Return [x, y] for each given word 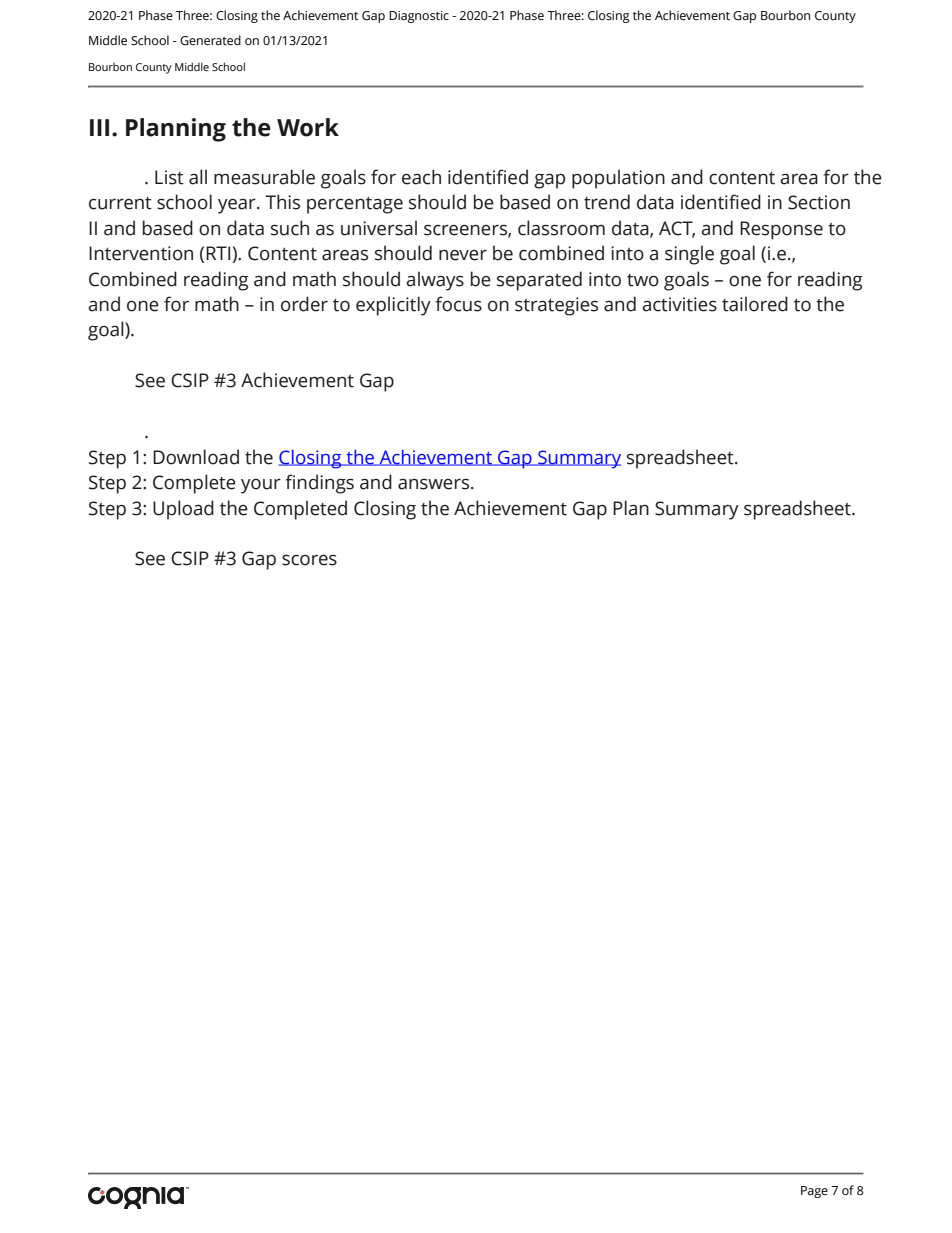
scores [309, 560]
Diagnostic [419, 17]
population [618, 179]
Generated [210, 40]
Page [814, 1192]
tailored [755, 304]
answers [435, 484]
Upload [183, 510]
